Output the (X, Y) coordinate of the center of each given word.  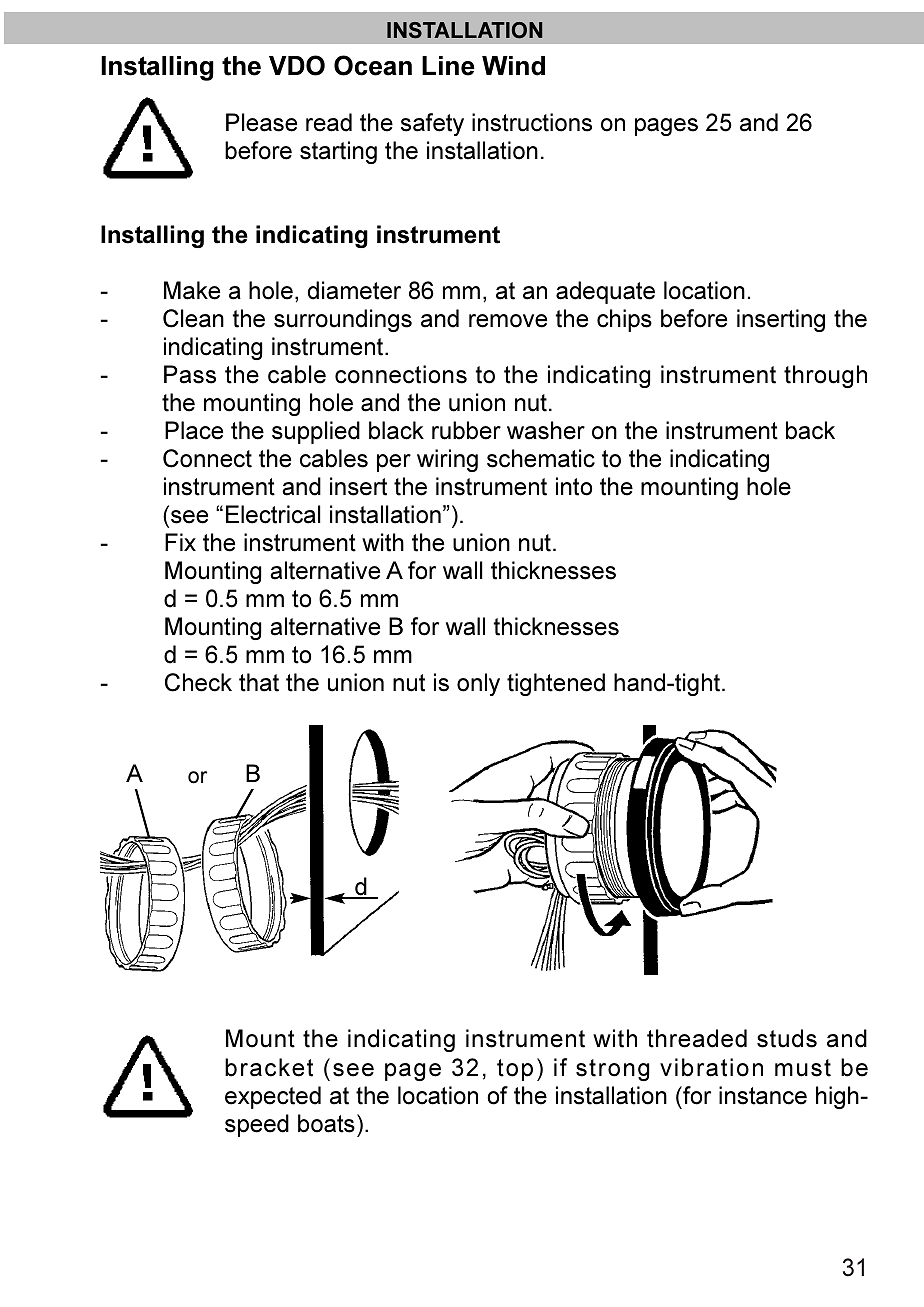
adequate (605, 292)
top (515, 1070)
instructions (532, 122)
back (810, 430)
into (574, 486)
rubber (466, 430)
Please (261, 122)
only (478, 684)
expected (273, 1097)
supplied (316, 432)
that (259, 682)
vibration (711, 1067)
